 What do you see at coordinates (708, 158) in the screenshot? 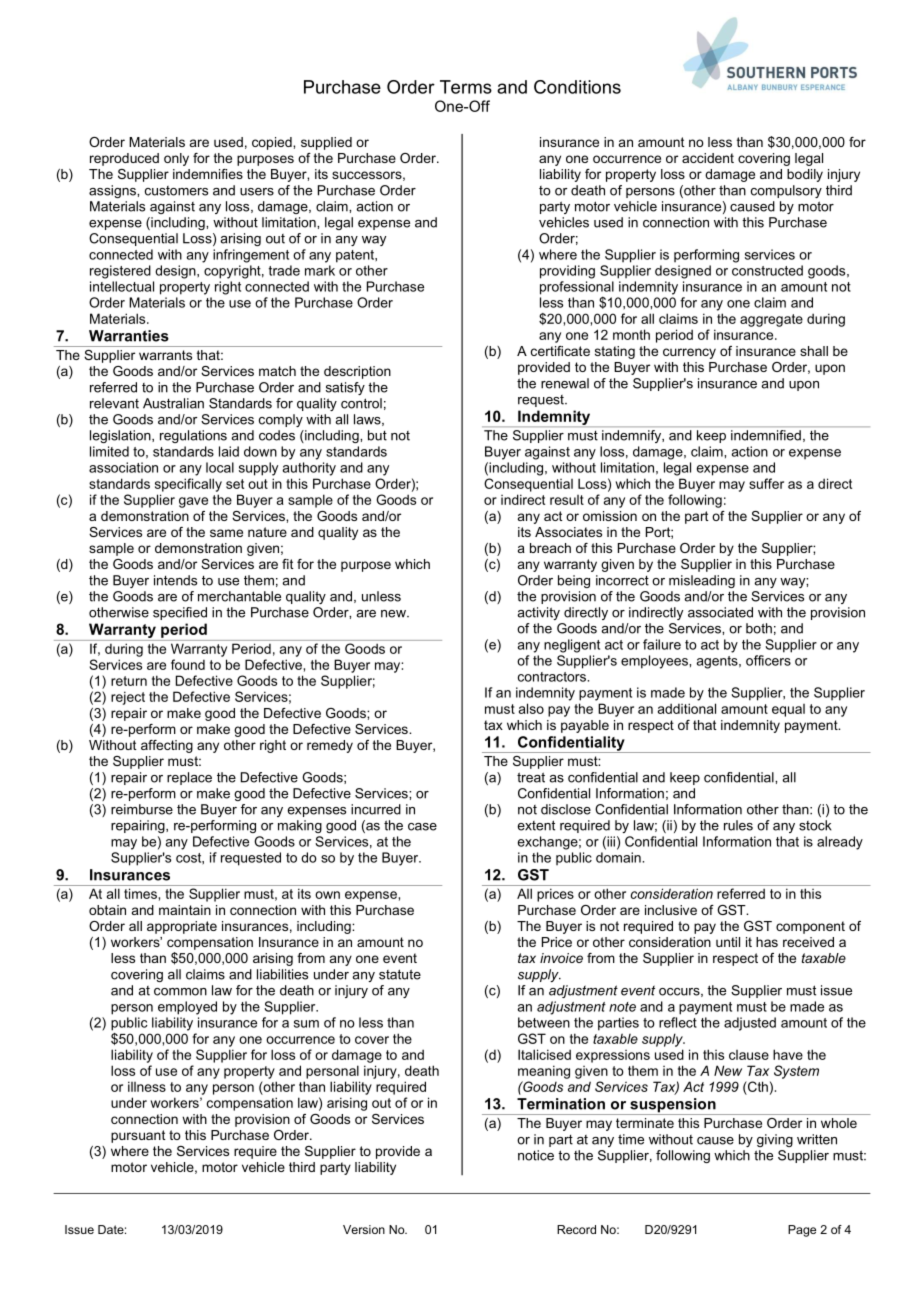
I see `accident` at bounding box center [708, 158].
